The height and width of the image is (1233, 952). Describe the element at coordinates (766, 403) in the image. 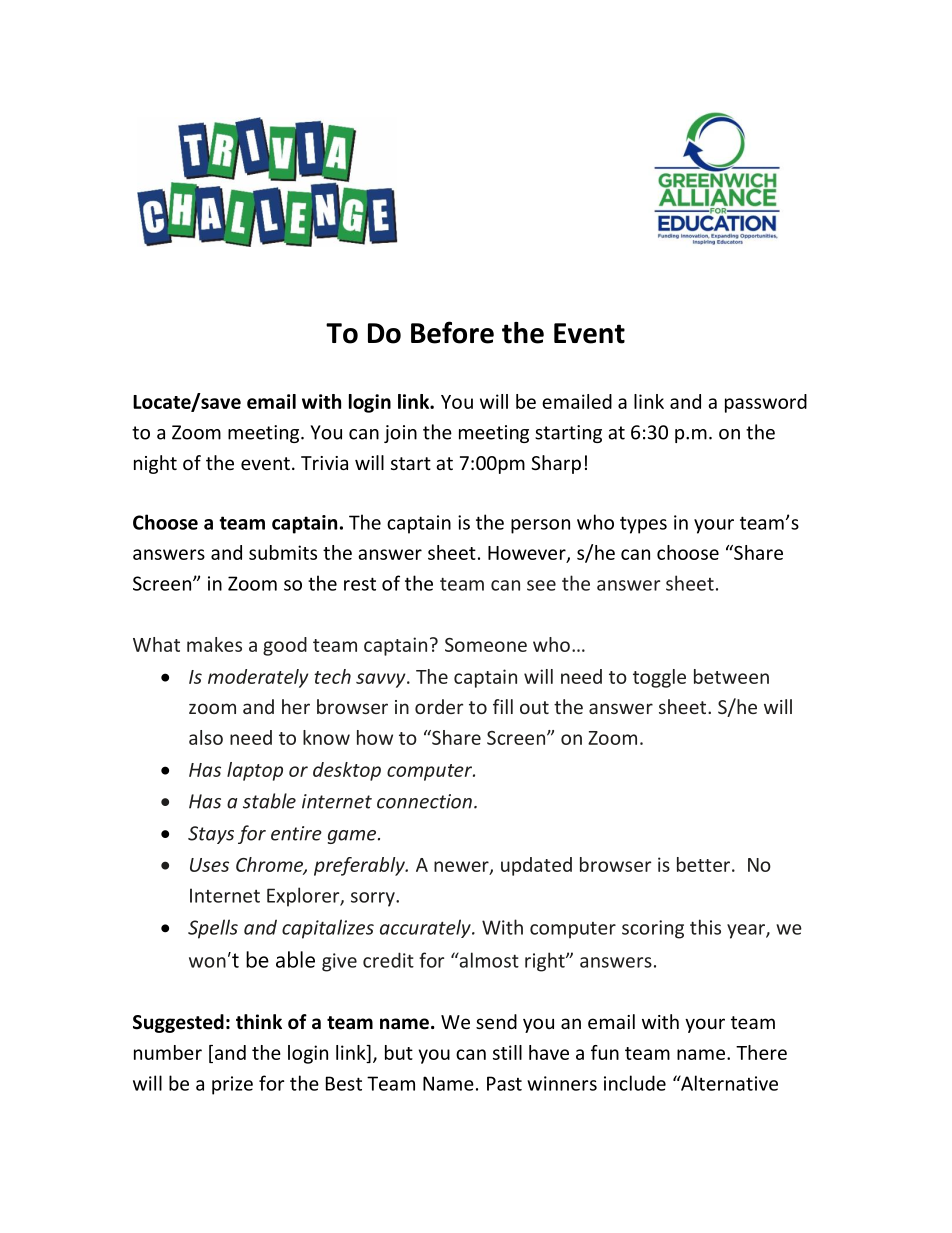

I see `password` at that location.
